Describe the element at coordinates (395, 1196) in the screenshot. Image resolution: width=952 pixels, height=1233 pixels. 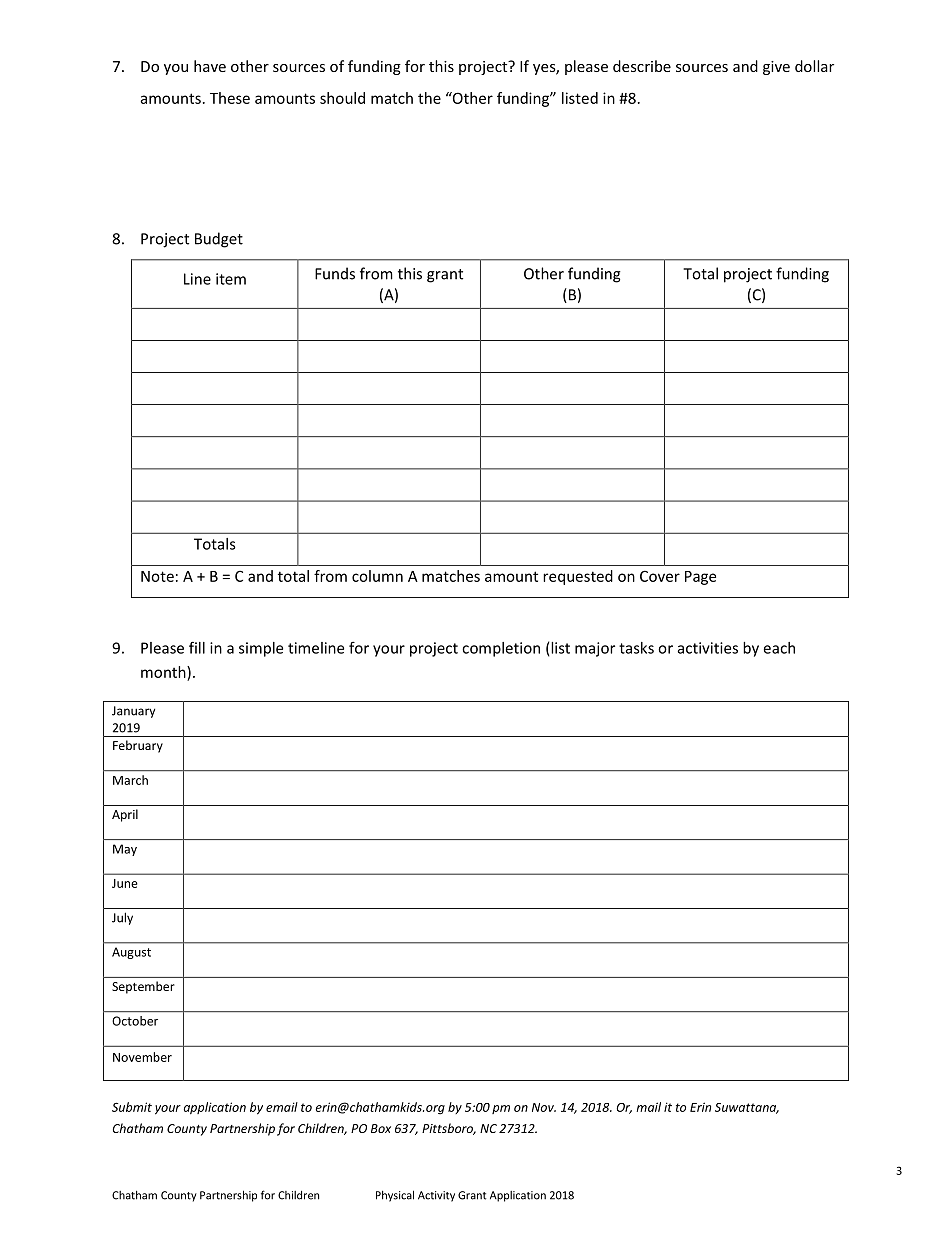
I see `Physical` at that location.
